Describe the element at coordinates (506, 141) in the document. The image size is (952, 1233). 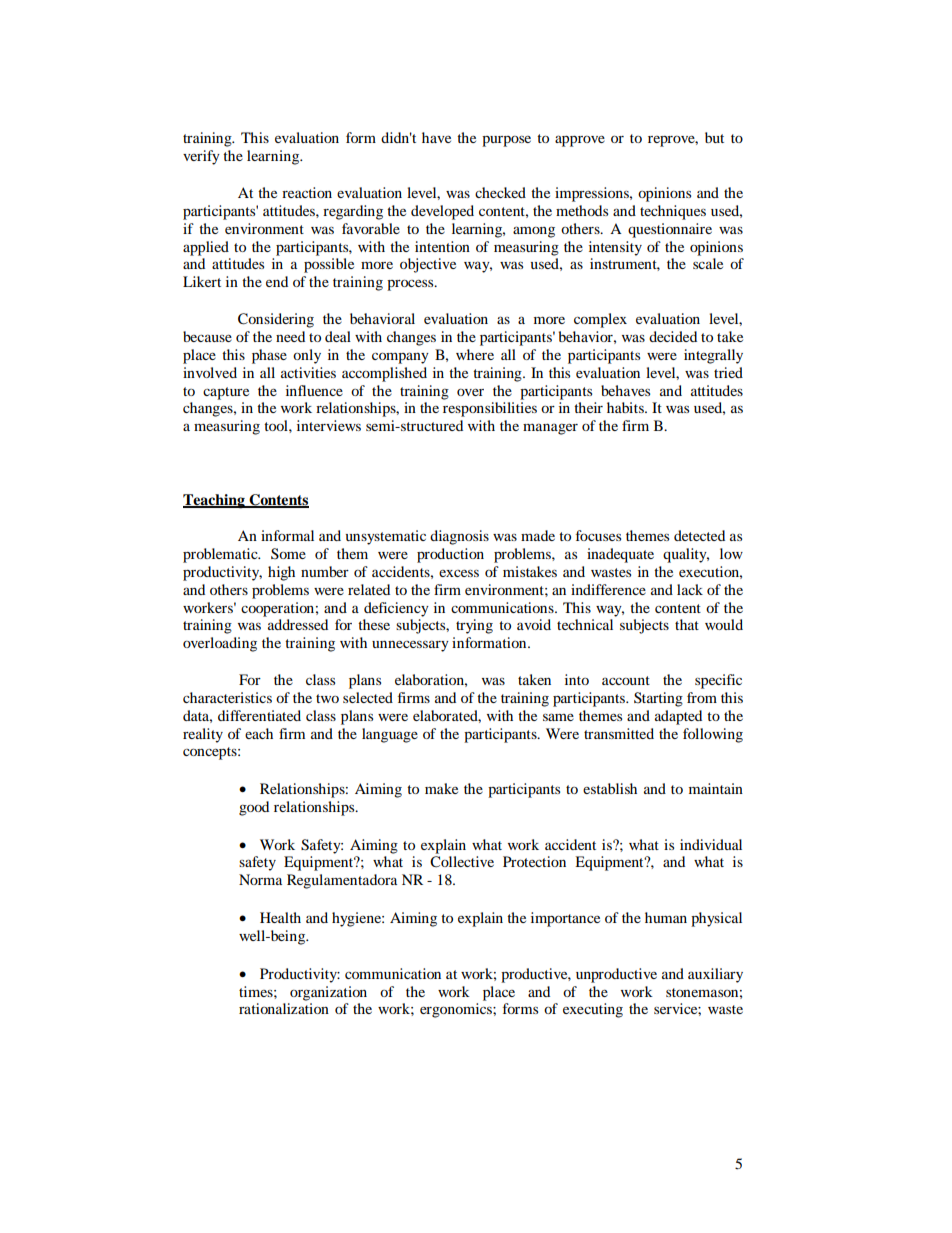
I see `purpose` at that location.
